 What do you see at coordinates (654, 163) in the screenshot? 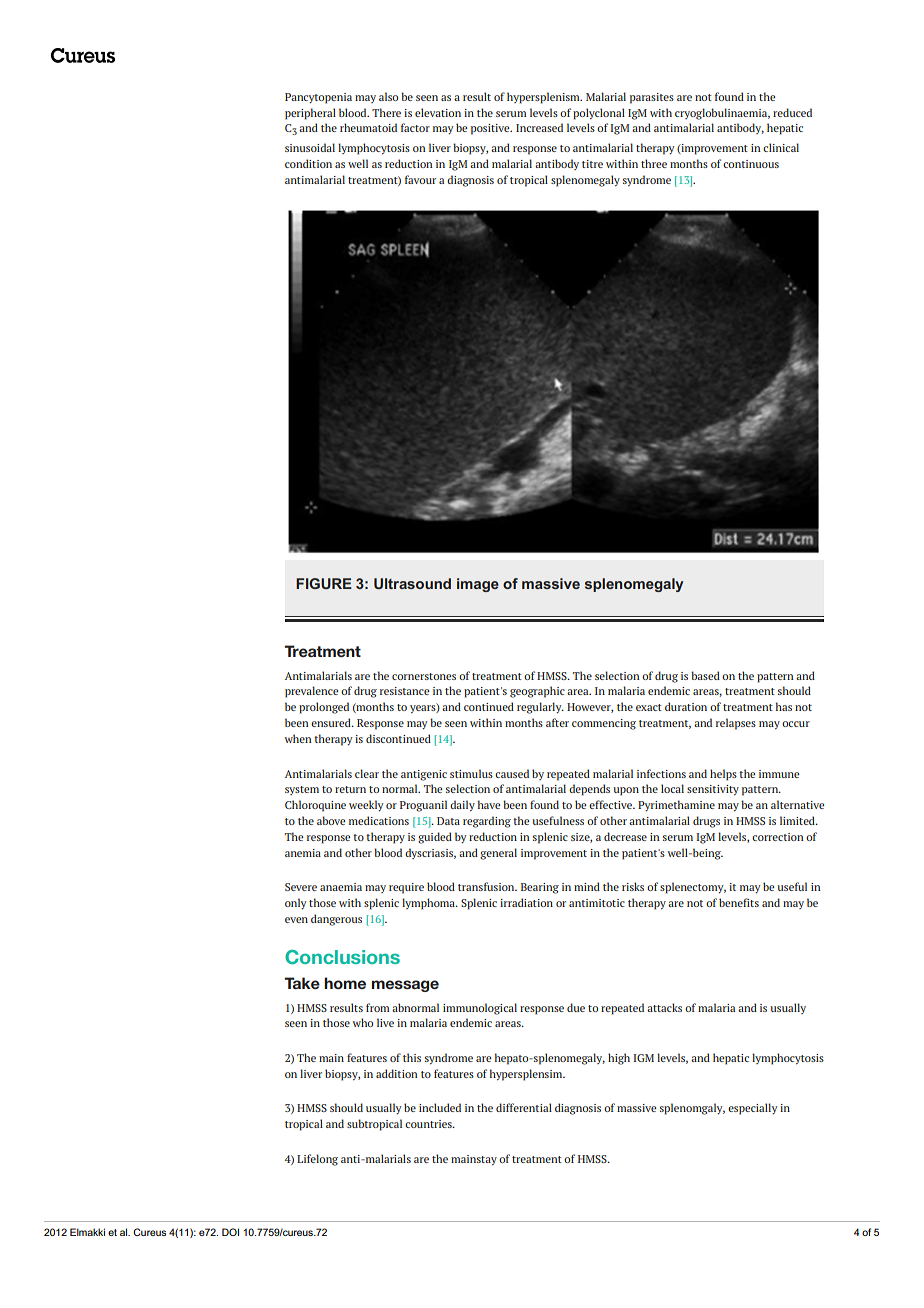
I see `three` at bounding box center [654, 163].
